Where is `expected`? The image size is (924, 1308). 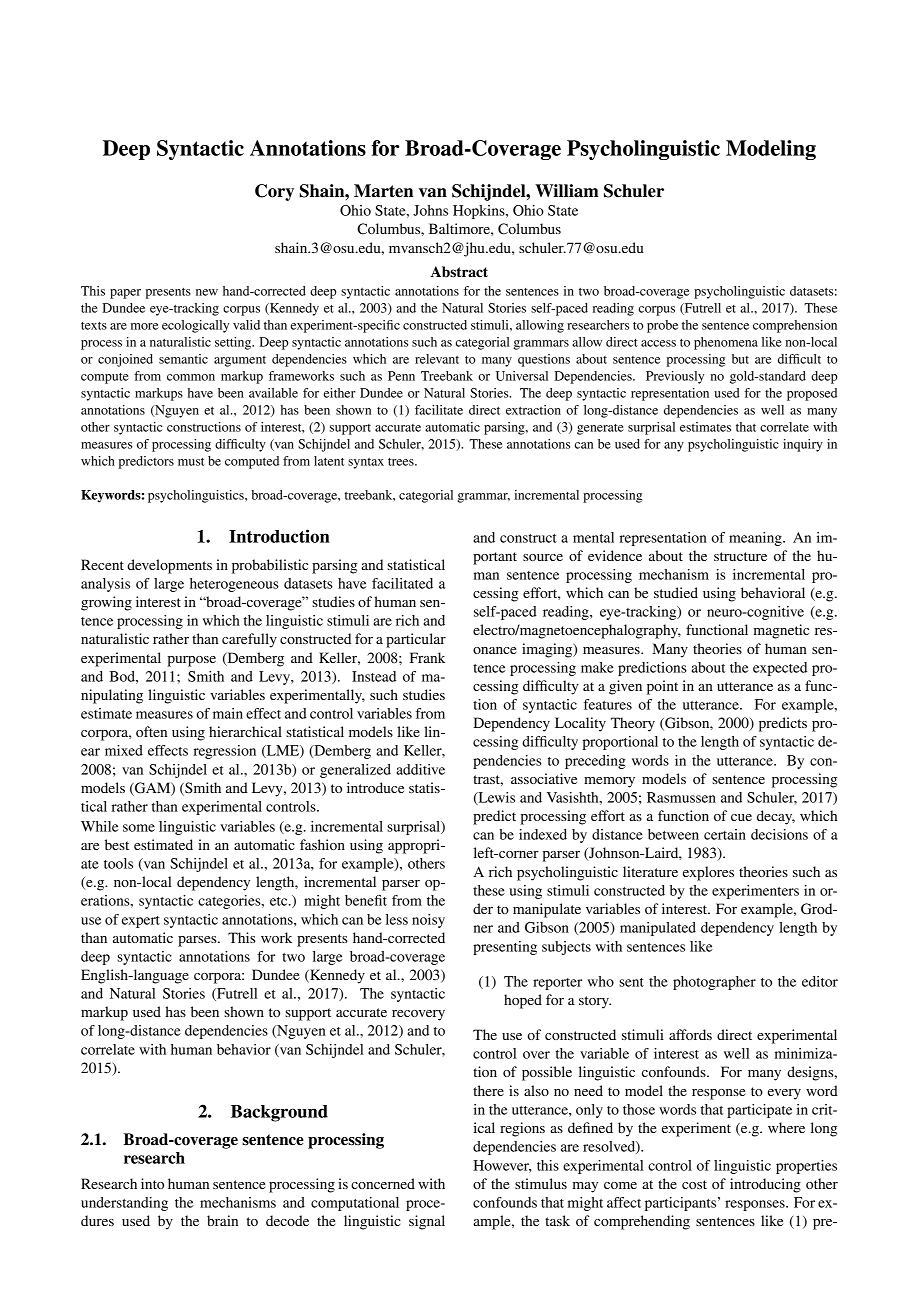 expected is located at coordinates (780, 669).
